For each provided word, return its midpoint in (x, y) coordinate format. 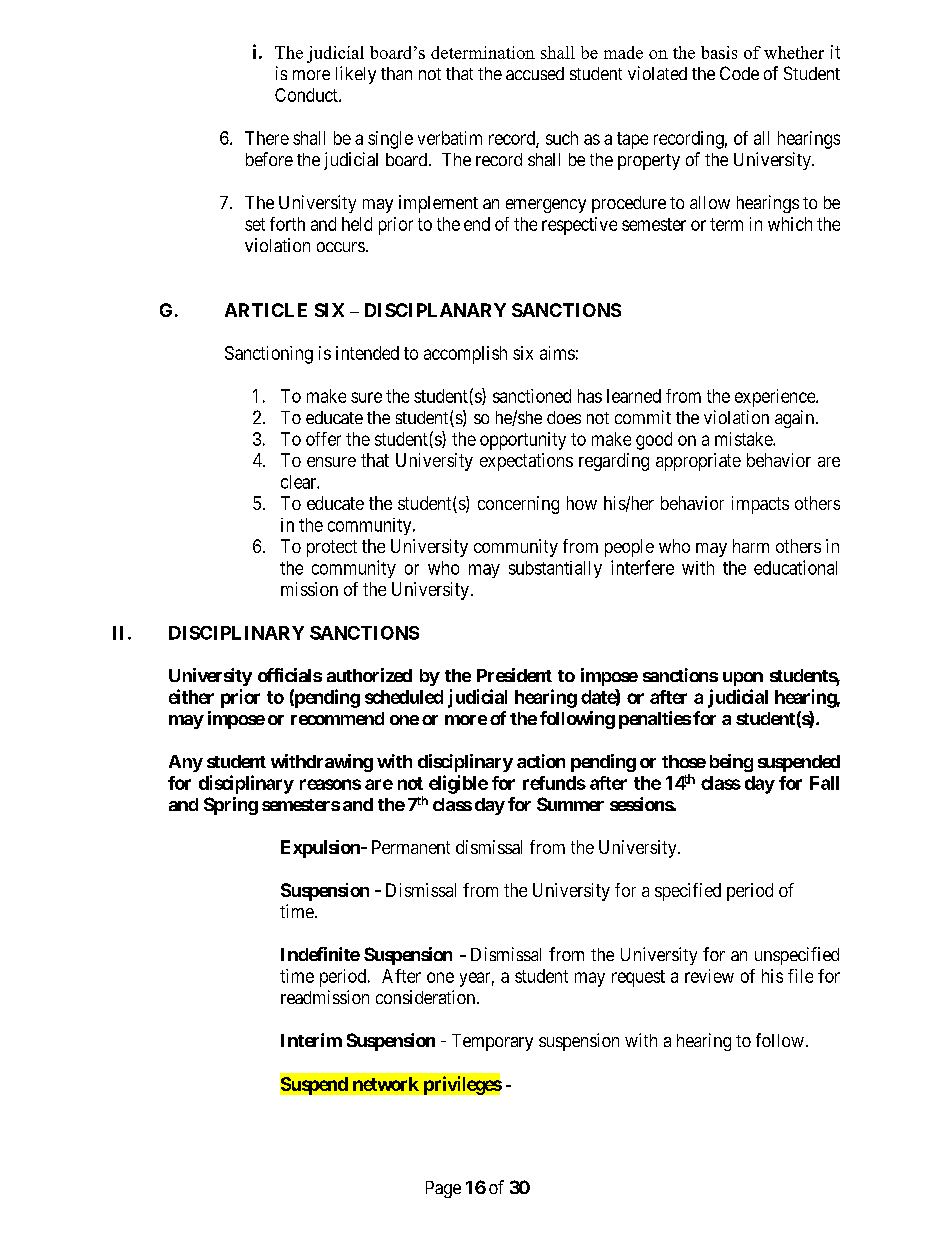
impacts (760, 505)
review (709, 976)
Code (739, 73)
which (790, 224)
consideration (427, 997)
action (541, 761)
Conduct (307, 95)
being (731, 763)
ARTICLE (266, 310)
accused (535, 73)
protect (332, 548)
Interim (311, 1040)
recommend (337, 718)
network (386, 1084)
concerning (518, 505)
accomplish (465, 355)
